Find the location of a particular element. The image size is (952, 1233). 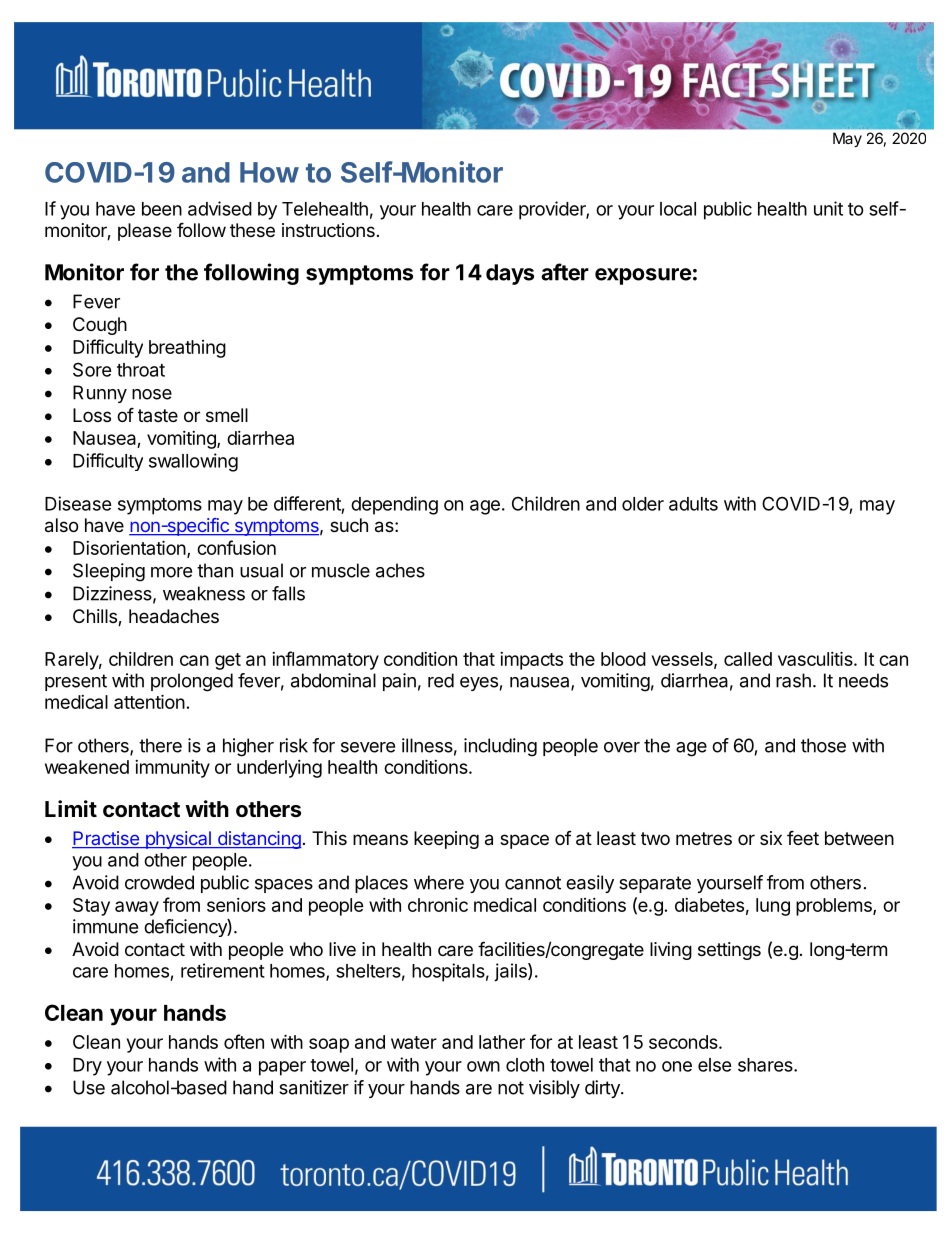

shares is located at coordinates (766, 1065).
